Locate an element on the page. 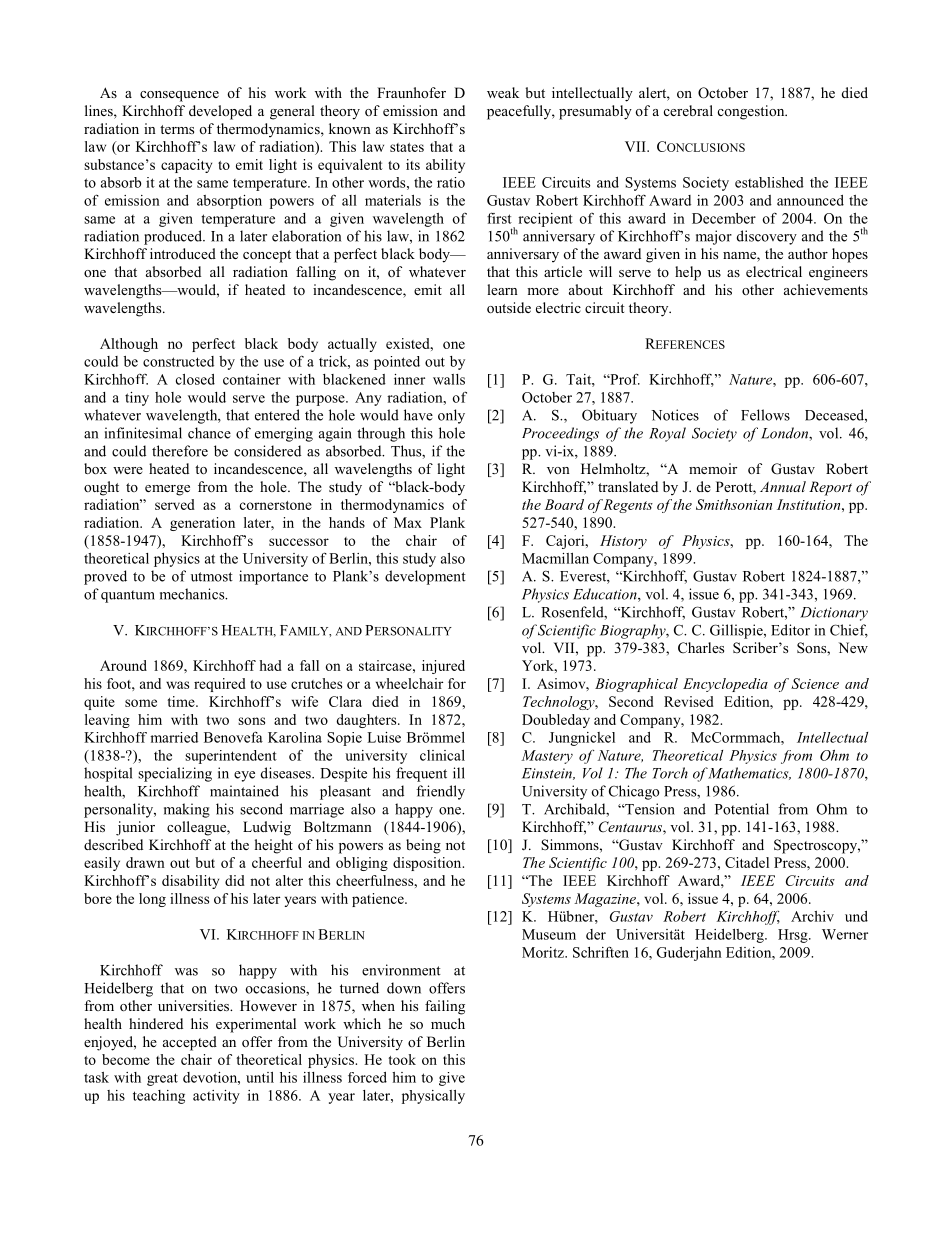  physically is located at coordinates (433, 1097).
